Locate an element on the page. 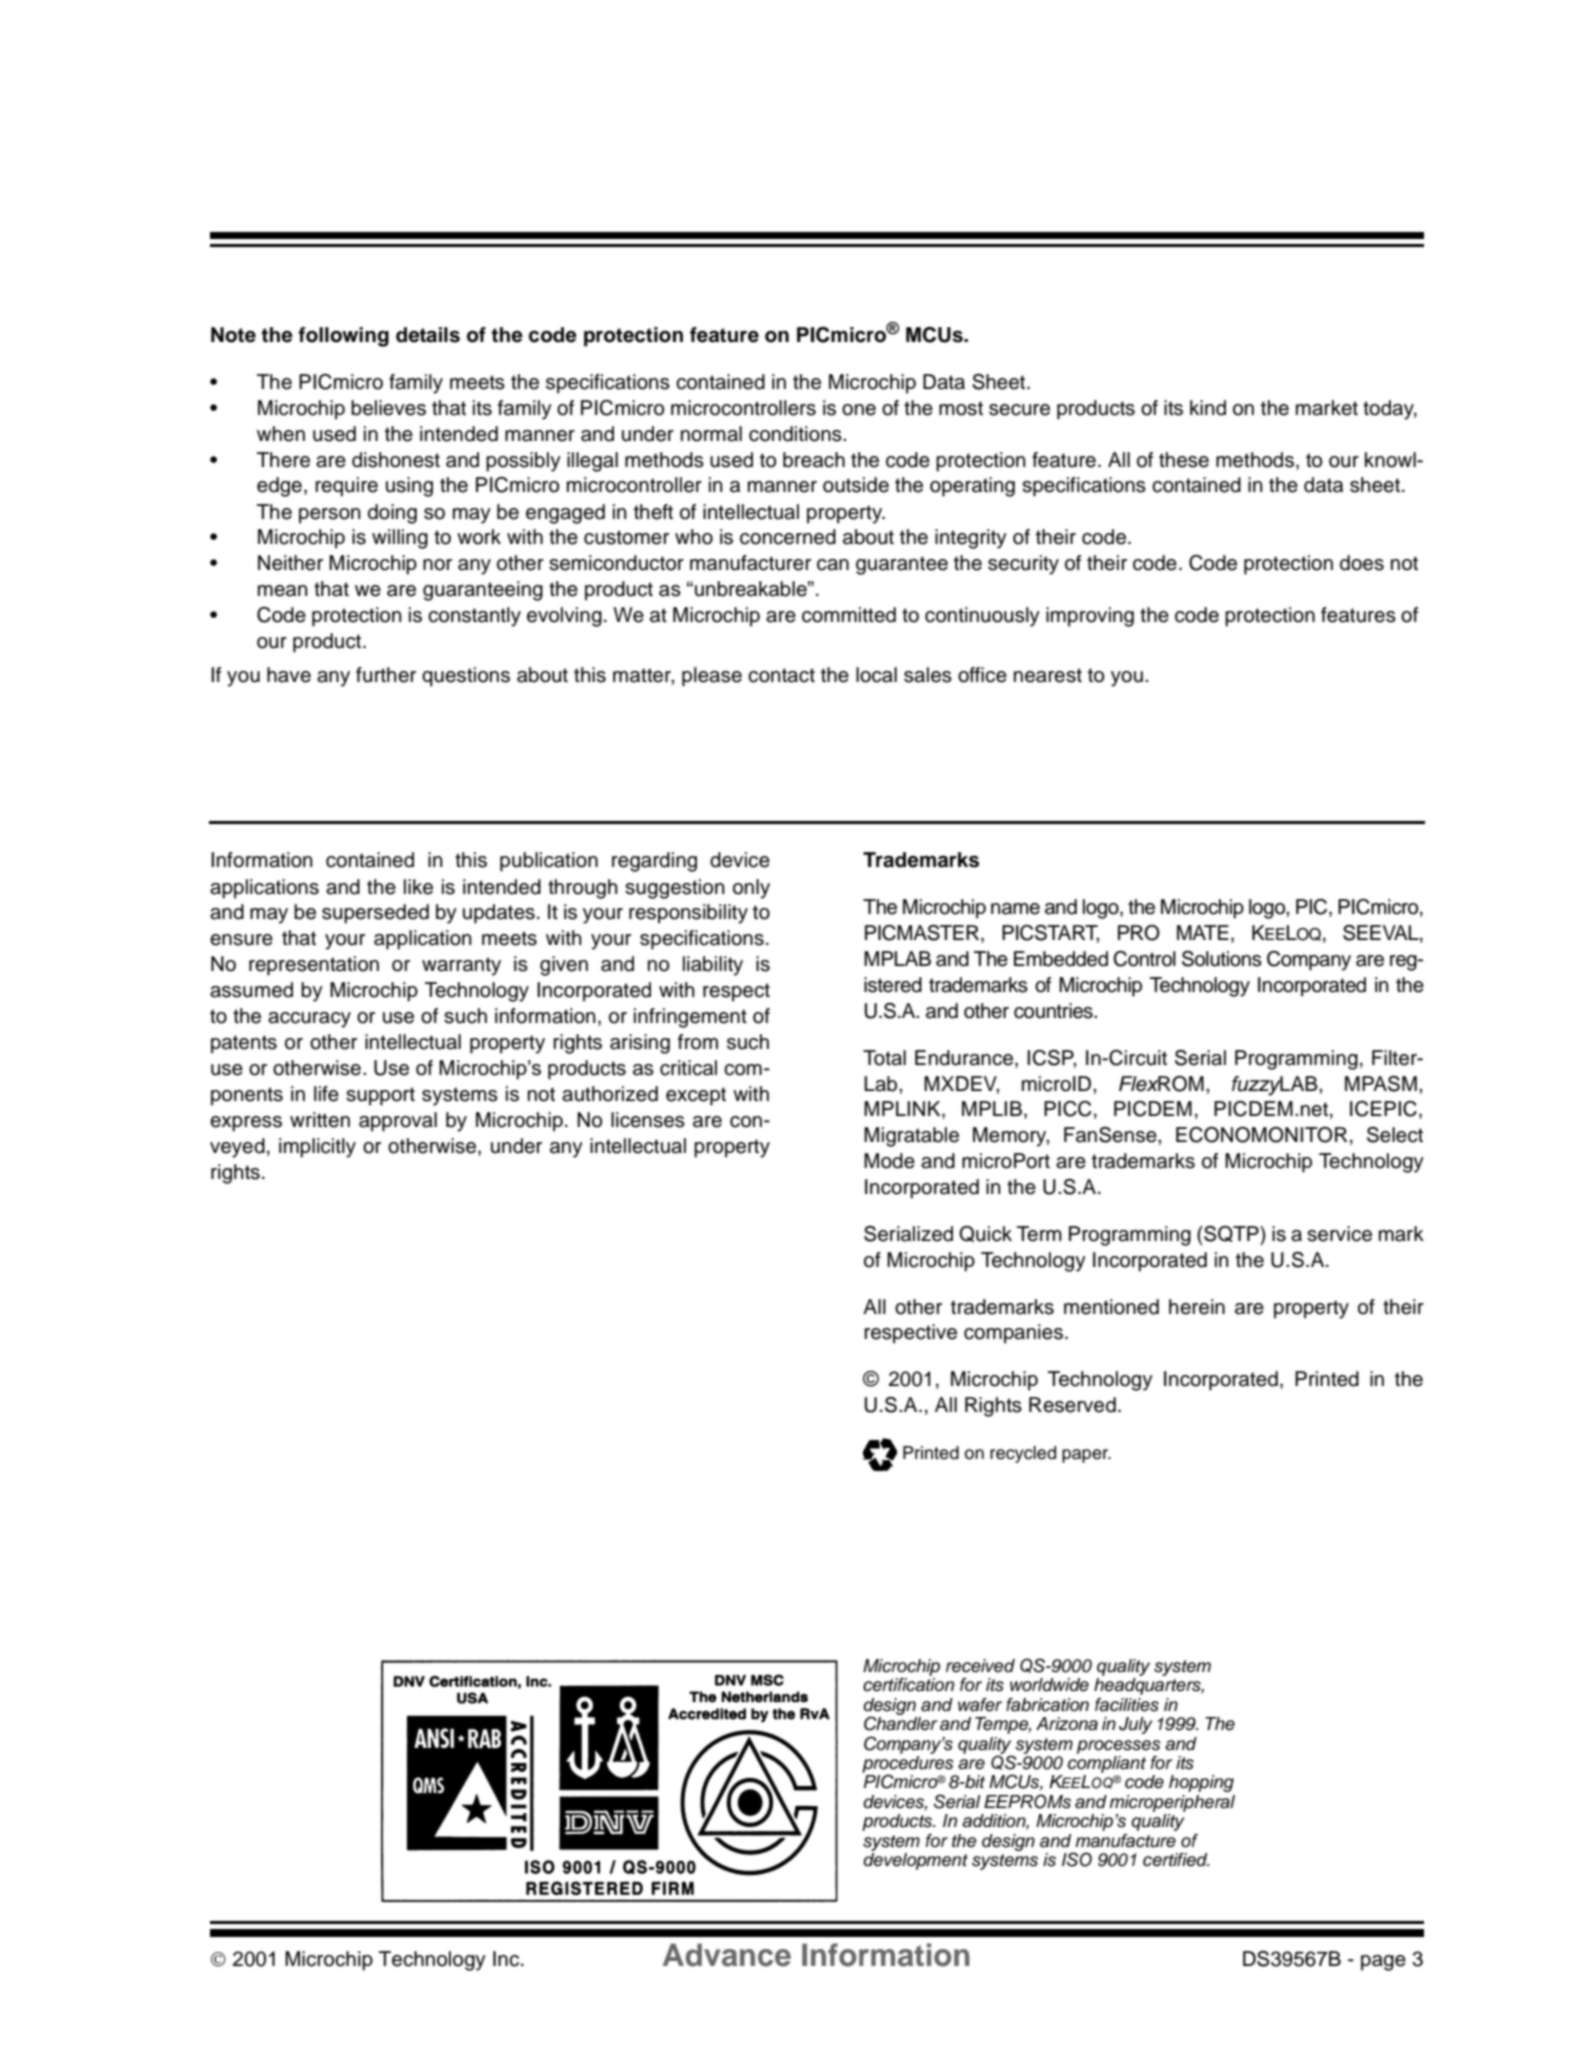  kind is located at coordinates (1208, 408).
